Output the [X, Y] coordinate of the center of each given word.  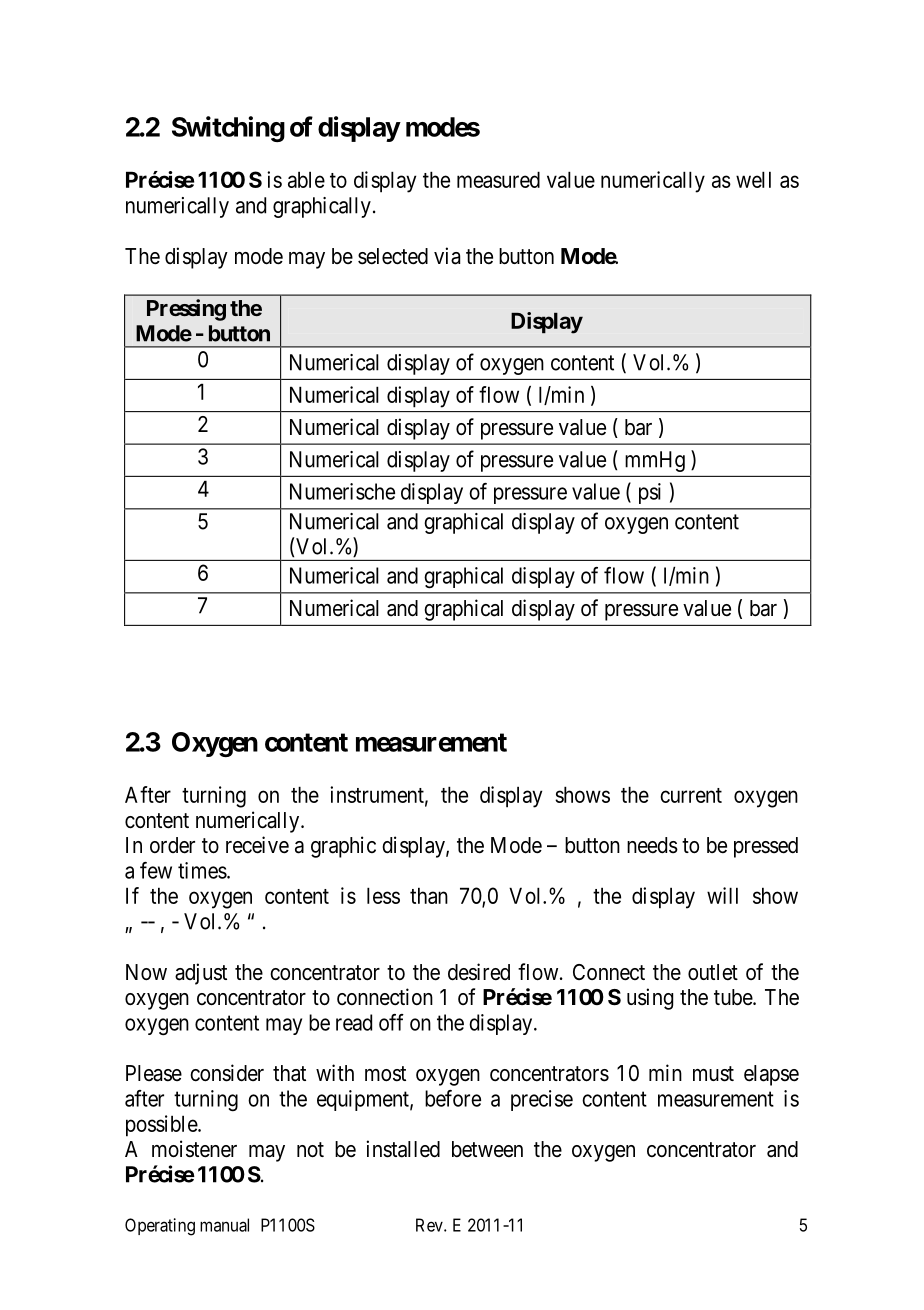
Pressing [186, 310]
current [691, 795]
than [429, 895]
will [722, 895]
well [753, 179]
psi [650, 493]
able [306, 179]
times [202, 870]
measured [498, 179]
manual [224, 1225]
